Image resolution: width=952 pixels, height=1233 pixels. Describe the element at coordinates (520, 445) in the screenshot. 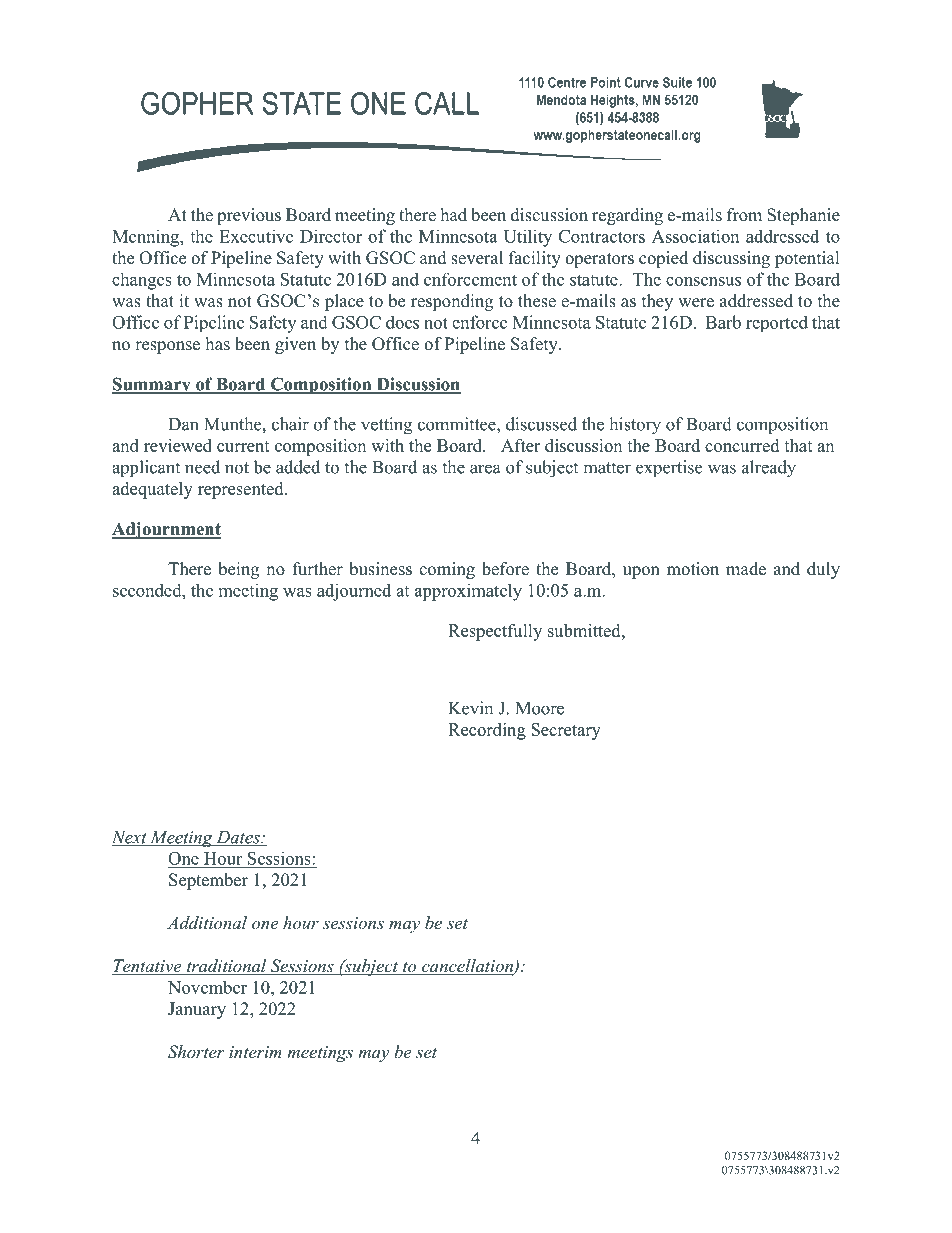

I see `After` at that location.
